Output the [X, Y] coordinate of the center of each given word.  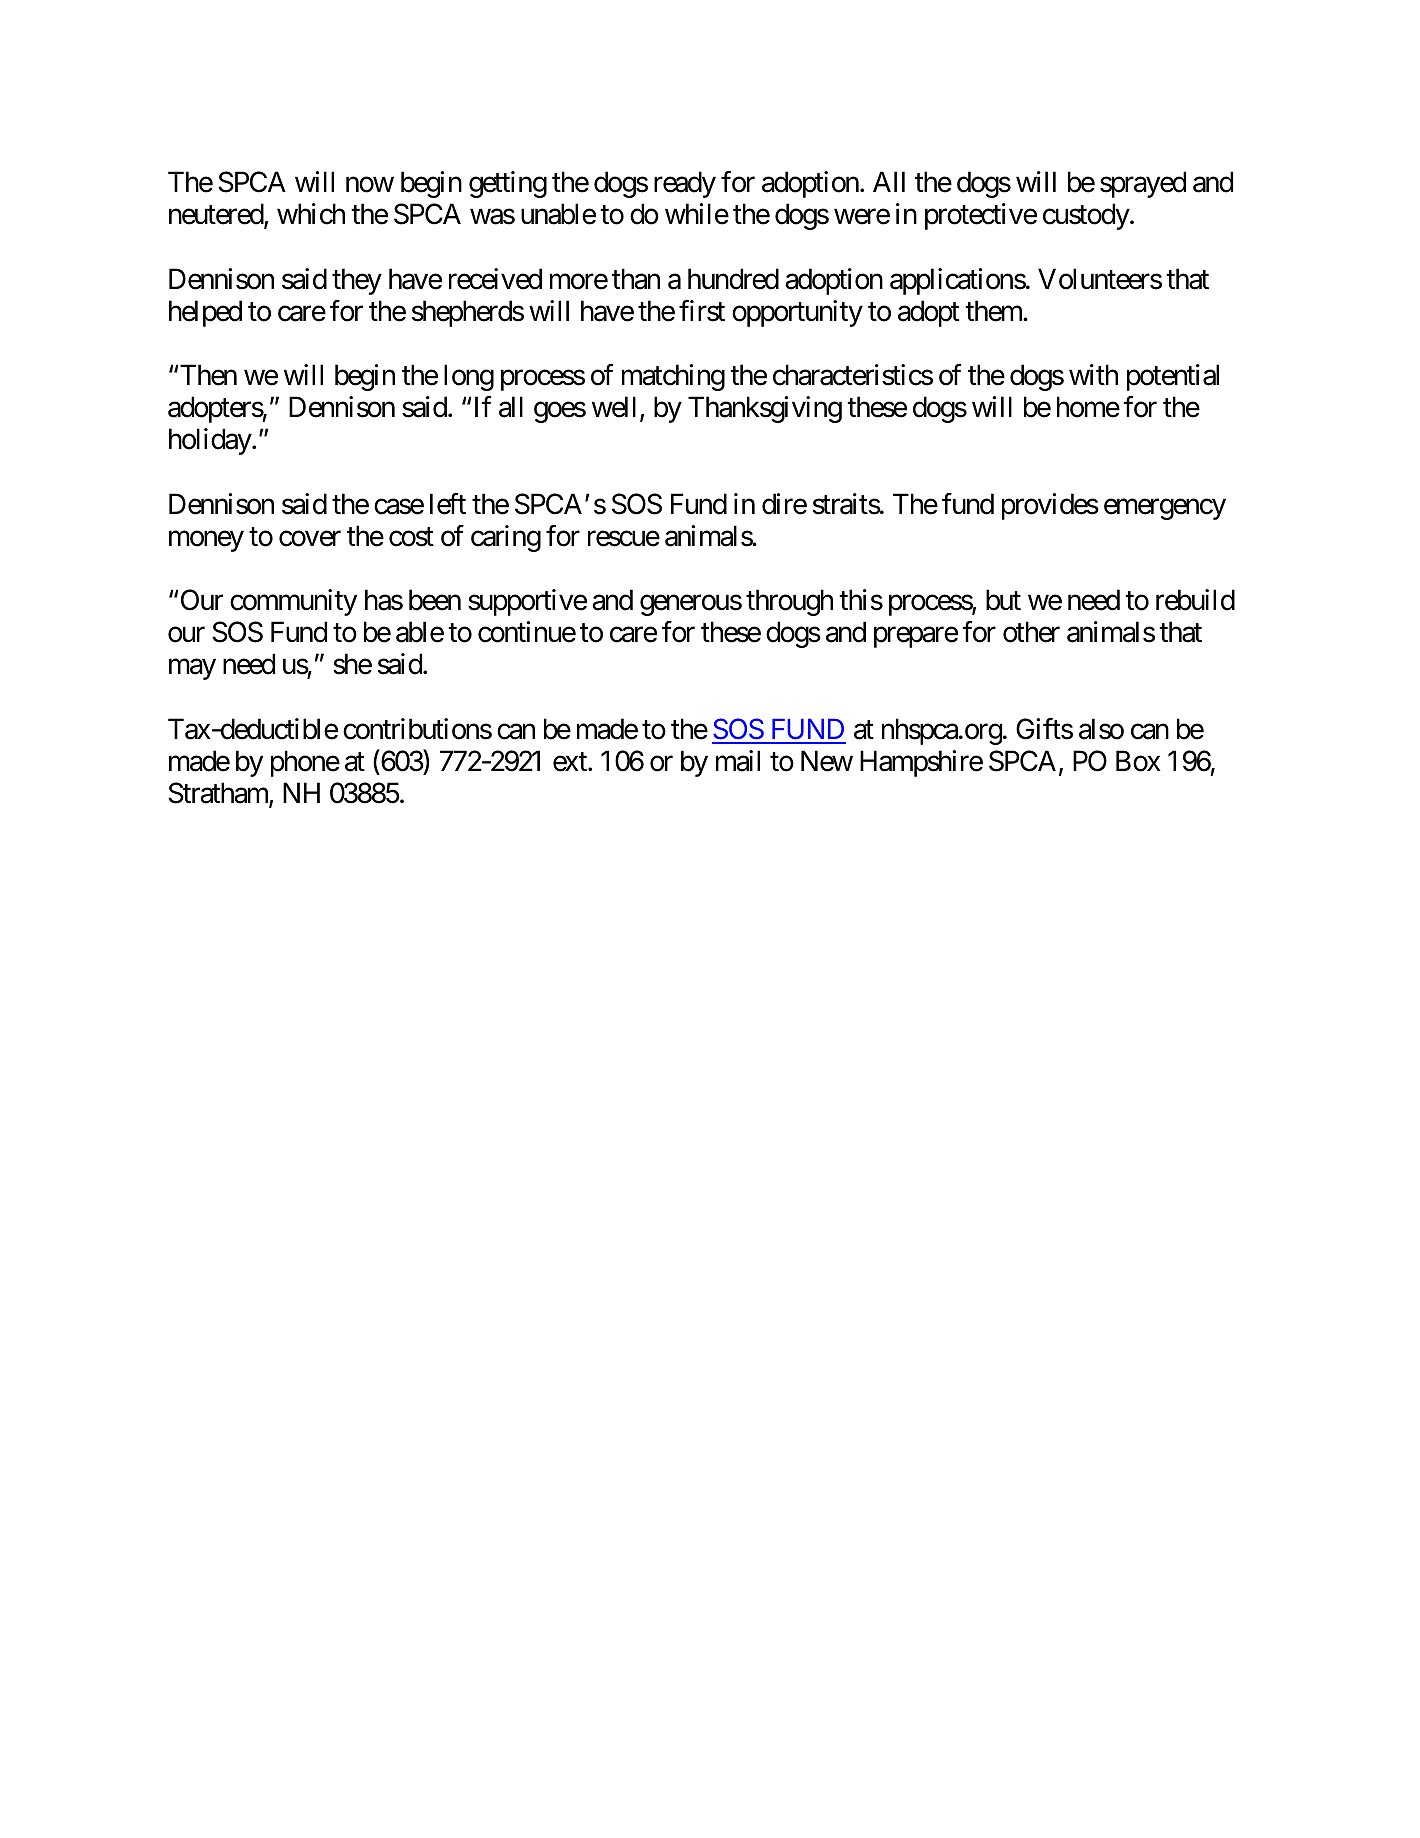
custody [1087, 216]
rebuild [1195, 600]
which [311, 214]
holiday [211, 441]
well [616, 408]
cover [310, 539]
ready [685, 184]
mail [738, 761]
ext [571, 762]
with [1093, 374]
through [789, 602]
